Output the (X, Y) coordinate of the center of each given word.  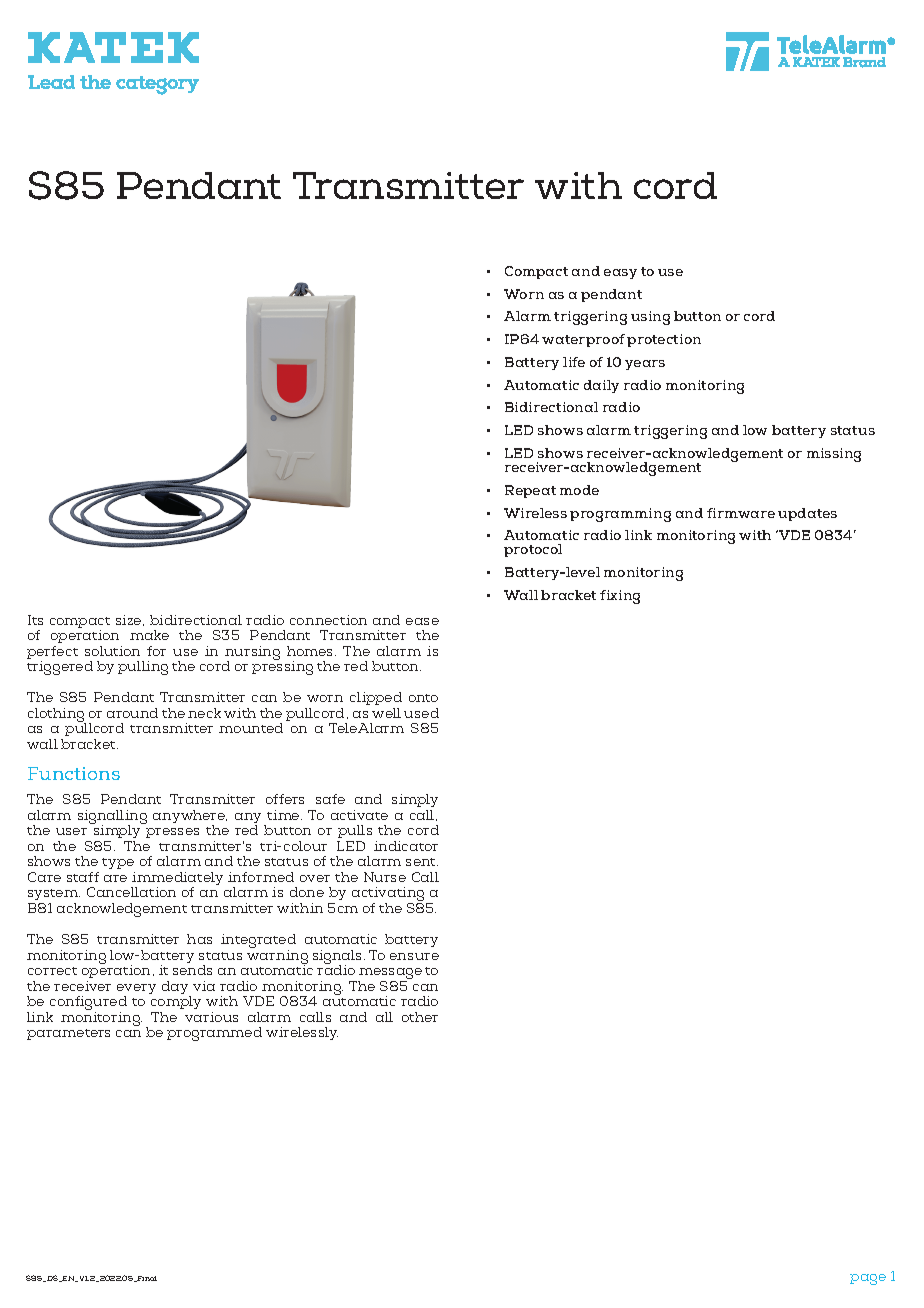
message (390, 975)
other (420, 1017)
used (421, 713)
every (136, 990)
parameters (68, 1034)
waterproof (583, 340)
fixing (620, 597)
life (574, 362)
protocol (533, 550)
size (130, 620)
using (650, 318)
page (868, 1279)
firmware (741, 513)
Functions (74, 773)
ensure (414, 956)
